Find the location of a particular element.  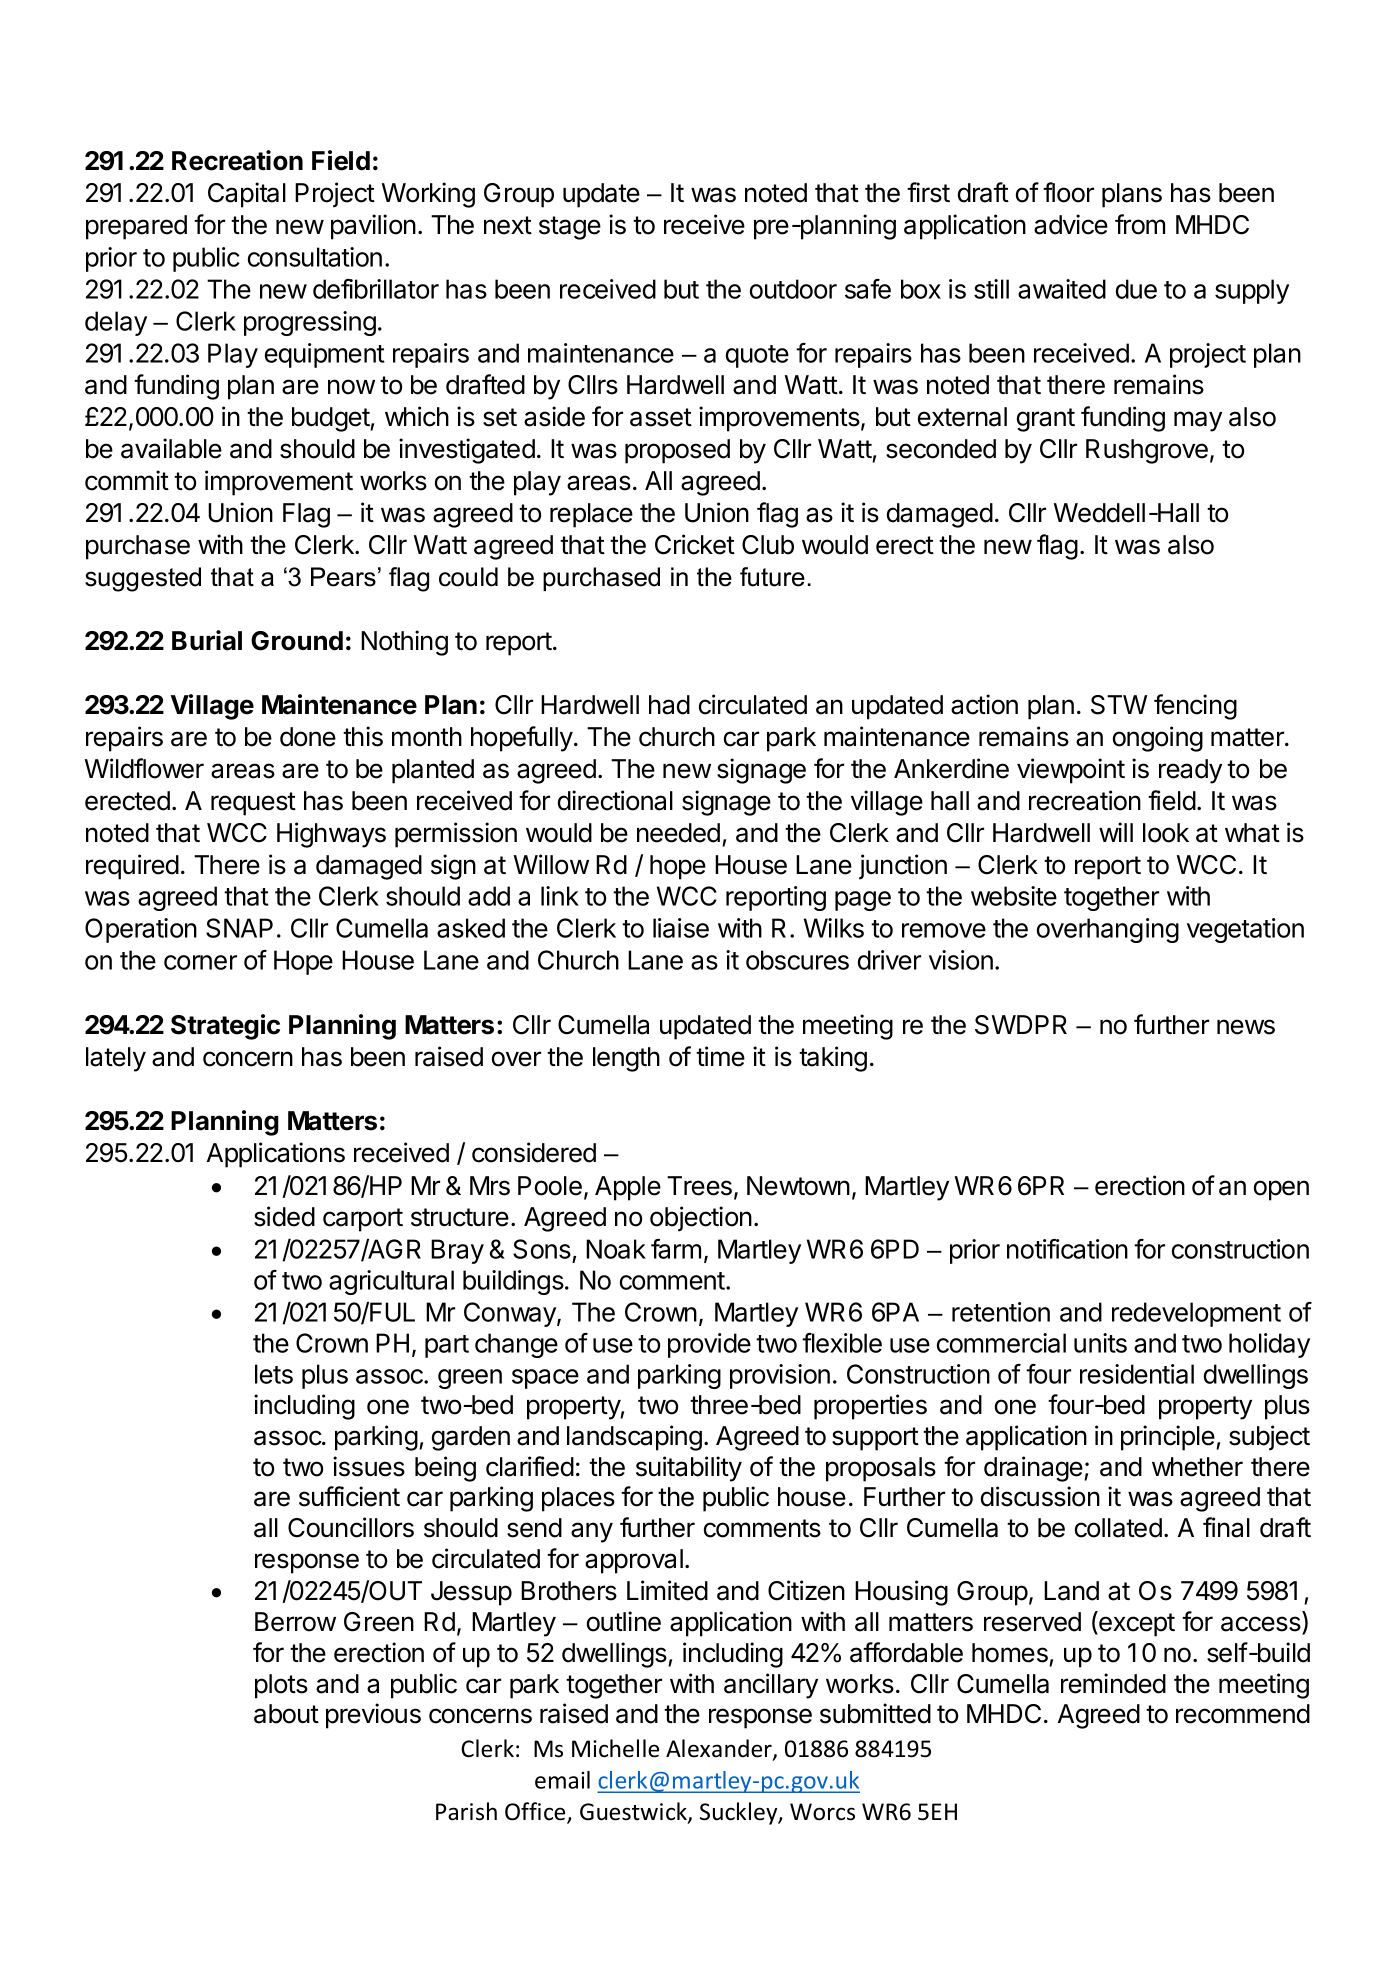

from is located at coordinates (1140, 224).
